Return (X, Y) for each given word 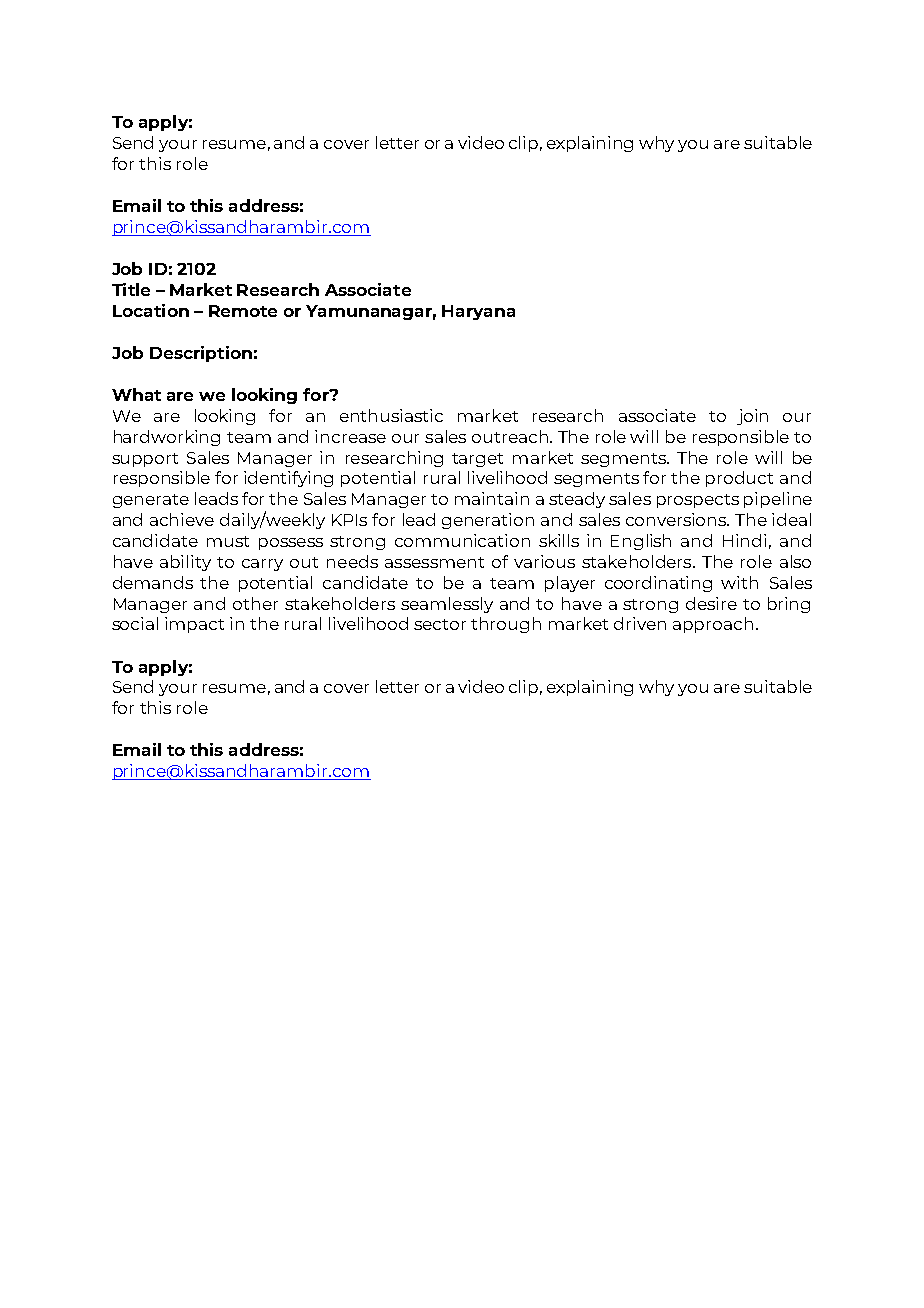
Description (201, 354)
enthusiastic (391, 415)
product (739, 479)
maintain (492, 498)
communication (462, 540)
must (228, 541)
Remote (243, 311)
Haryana (478, 312)
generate (151, 501)
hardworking (167, 438)
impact (194, 625)
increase (350, 436)
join (752, 417)
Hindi (744, 540)
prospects (698, 501)
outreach (510, 436)
